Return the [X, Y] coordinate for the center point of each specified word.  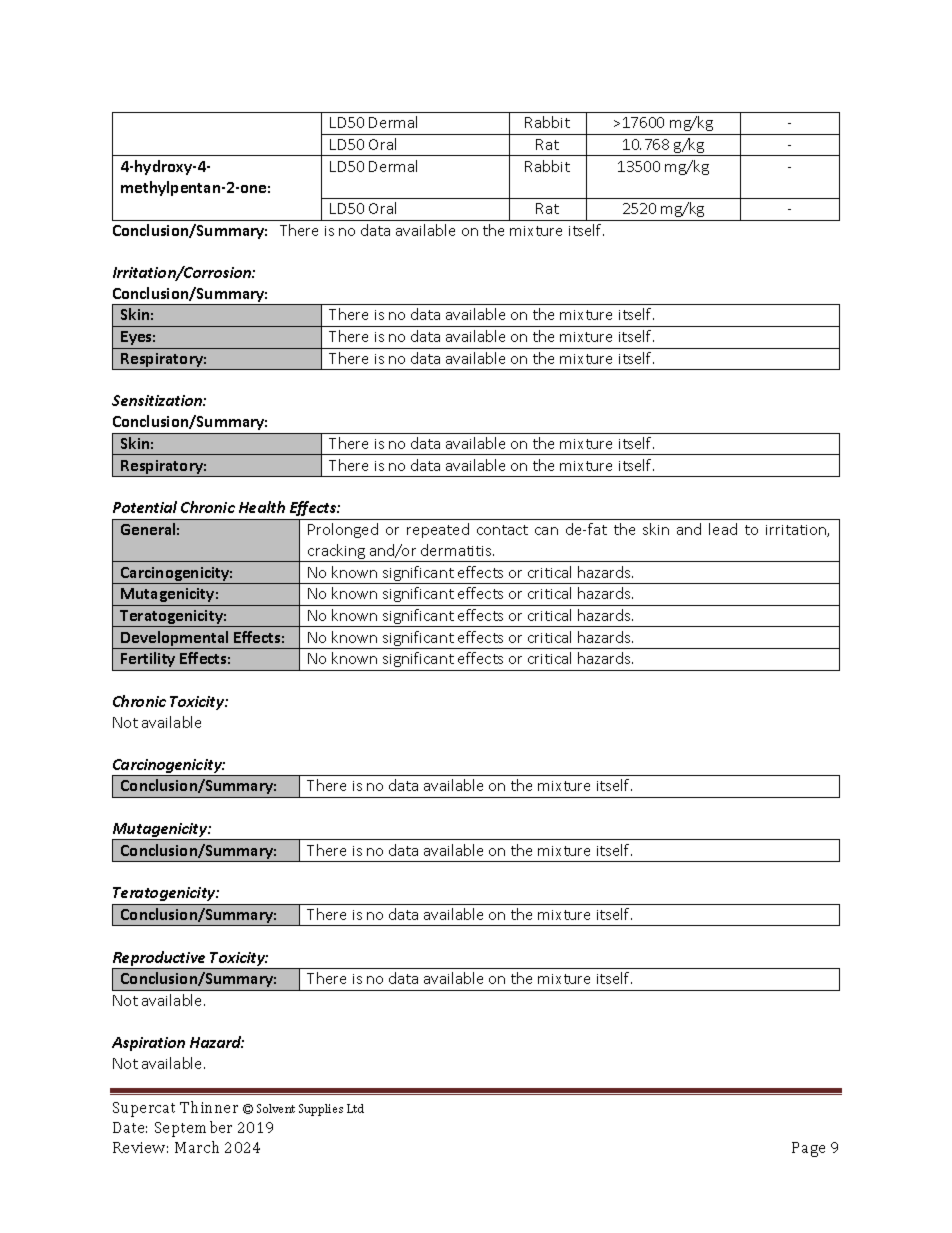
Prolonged [343, 530]
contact [502, 530]
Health [262, 507]
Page [808, 1149]
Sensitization [158, 400]
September [193, 1129]
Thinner [209, 1107]
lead [723, 529]
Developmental [175, 640]
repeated [438, 530]
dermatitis [457, 550]
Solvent [276, 1108]
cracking [336, 553]
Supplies [321, 1110]
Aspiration [148, 1044]
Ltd [355, 1108]
